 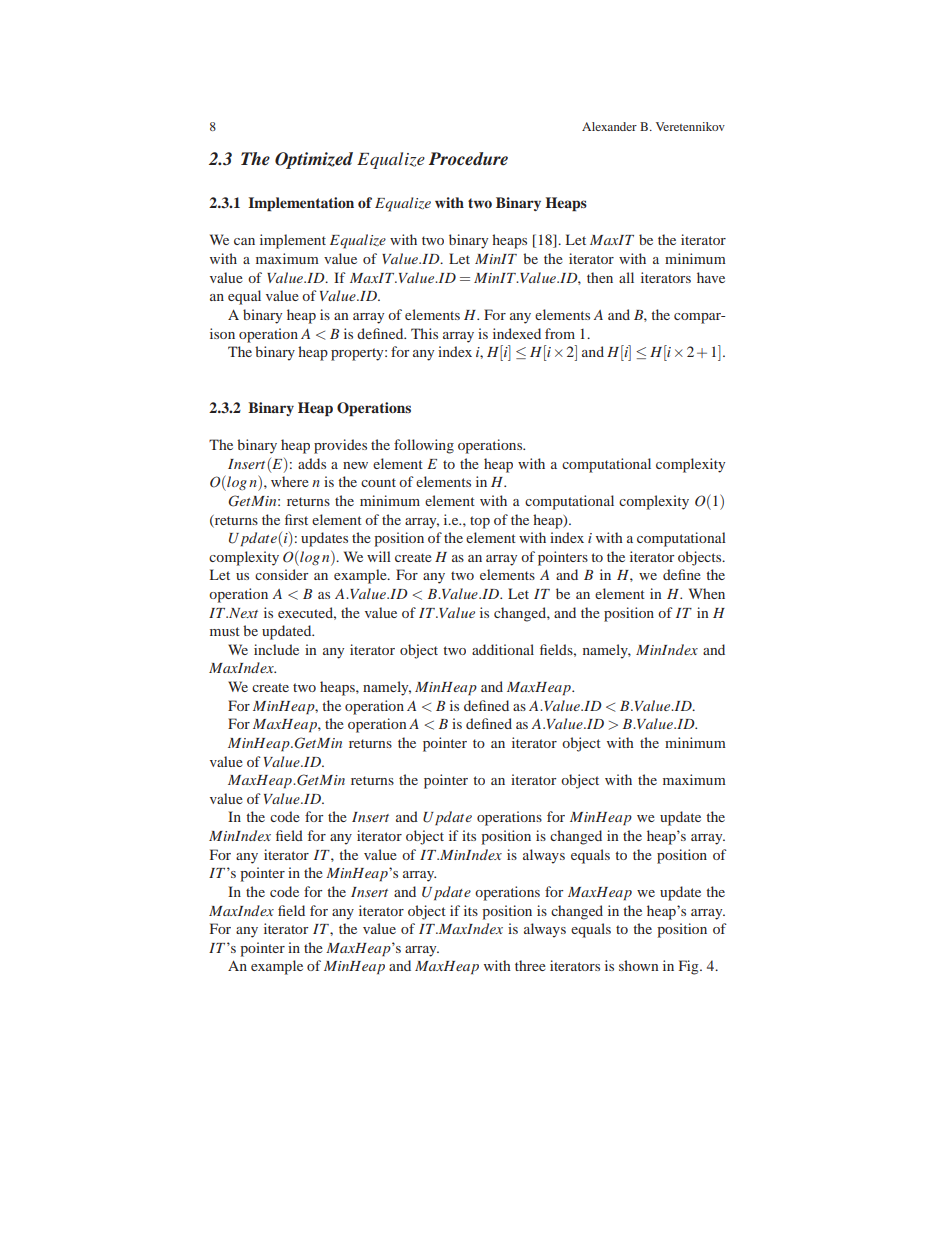 I want to click on Procedure, so click(x=468, y=158).
